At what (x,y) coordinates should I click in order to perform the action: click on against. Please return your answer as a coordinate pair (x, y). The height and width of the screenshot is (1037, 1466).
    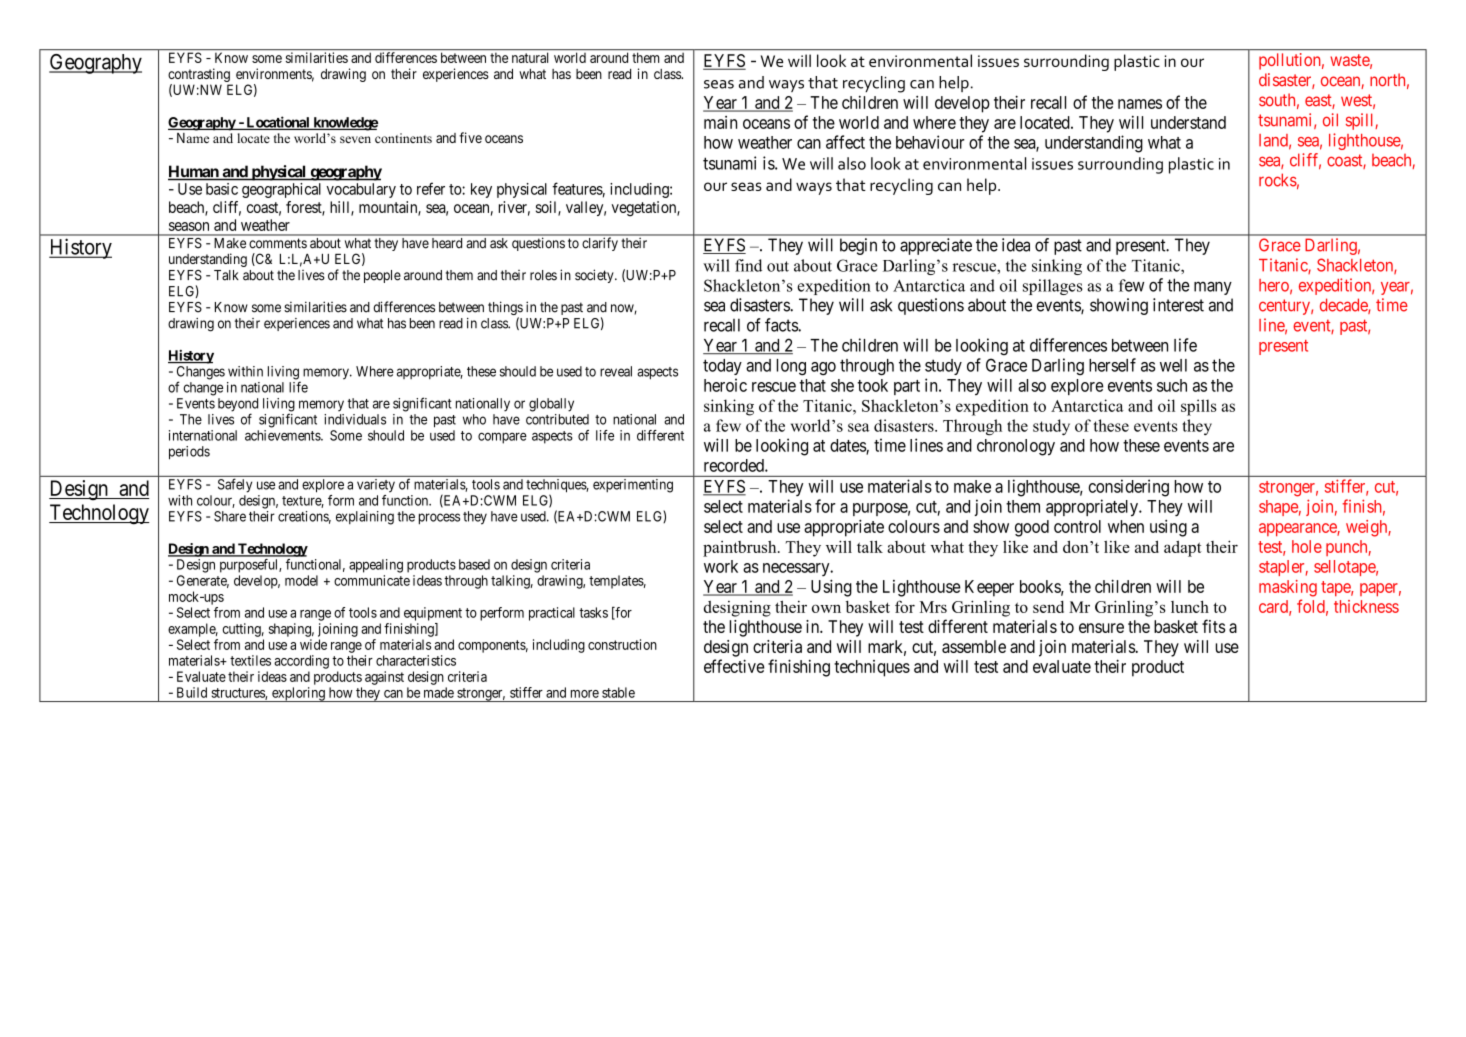
    Looking at the image, I should click on (384, 678).
